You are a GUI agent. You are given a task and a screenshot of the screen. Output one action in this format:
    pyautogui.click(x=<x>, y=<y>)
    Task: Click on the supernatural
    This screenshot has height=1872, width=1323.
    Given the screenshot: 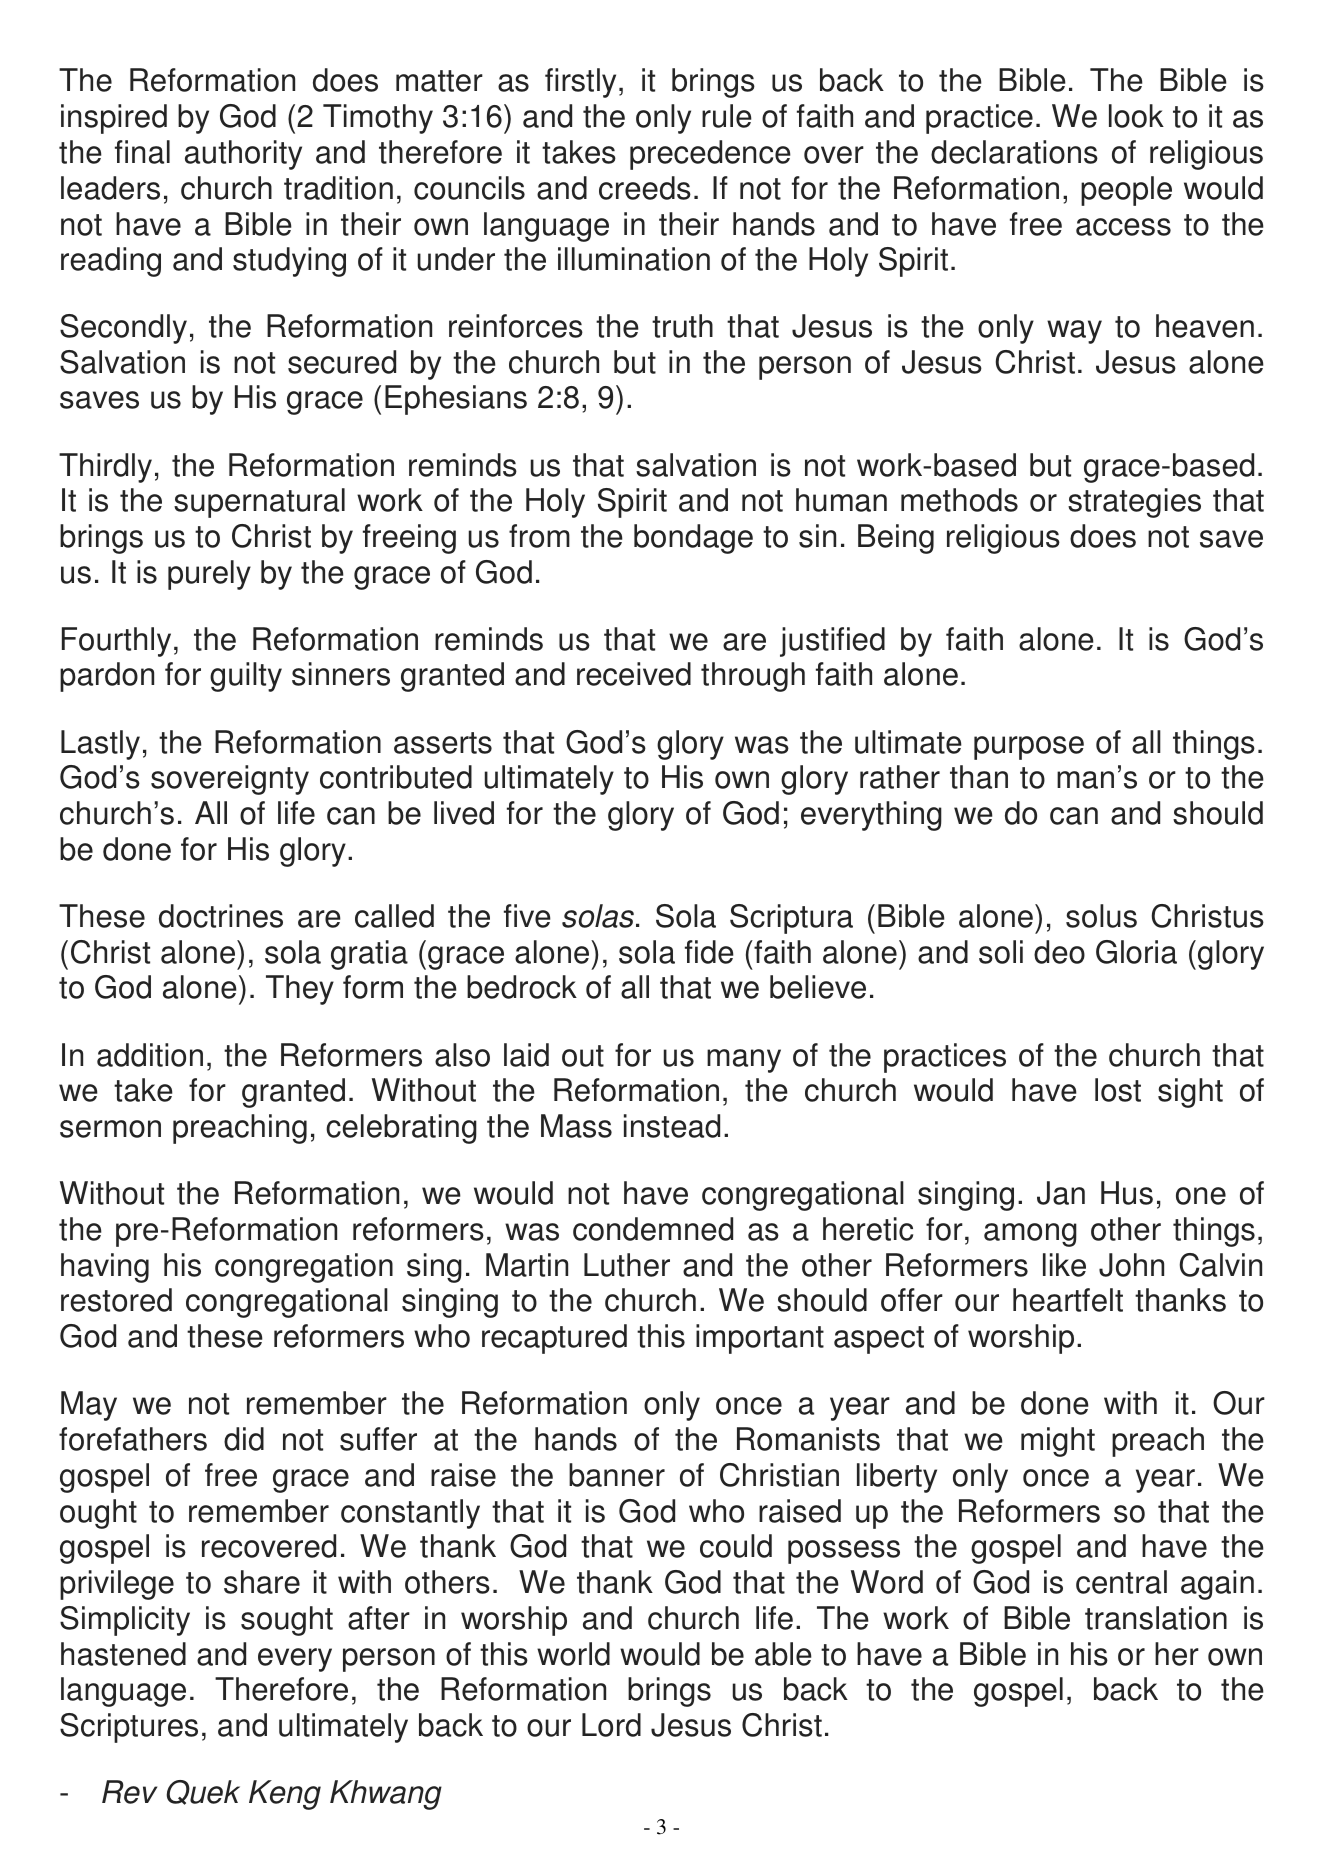 What is the action you would take?
    pyautogui.click(x=259, y=503)
